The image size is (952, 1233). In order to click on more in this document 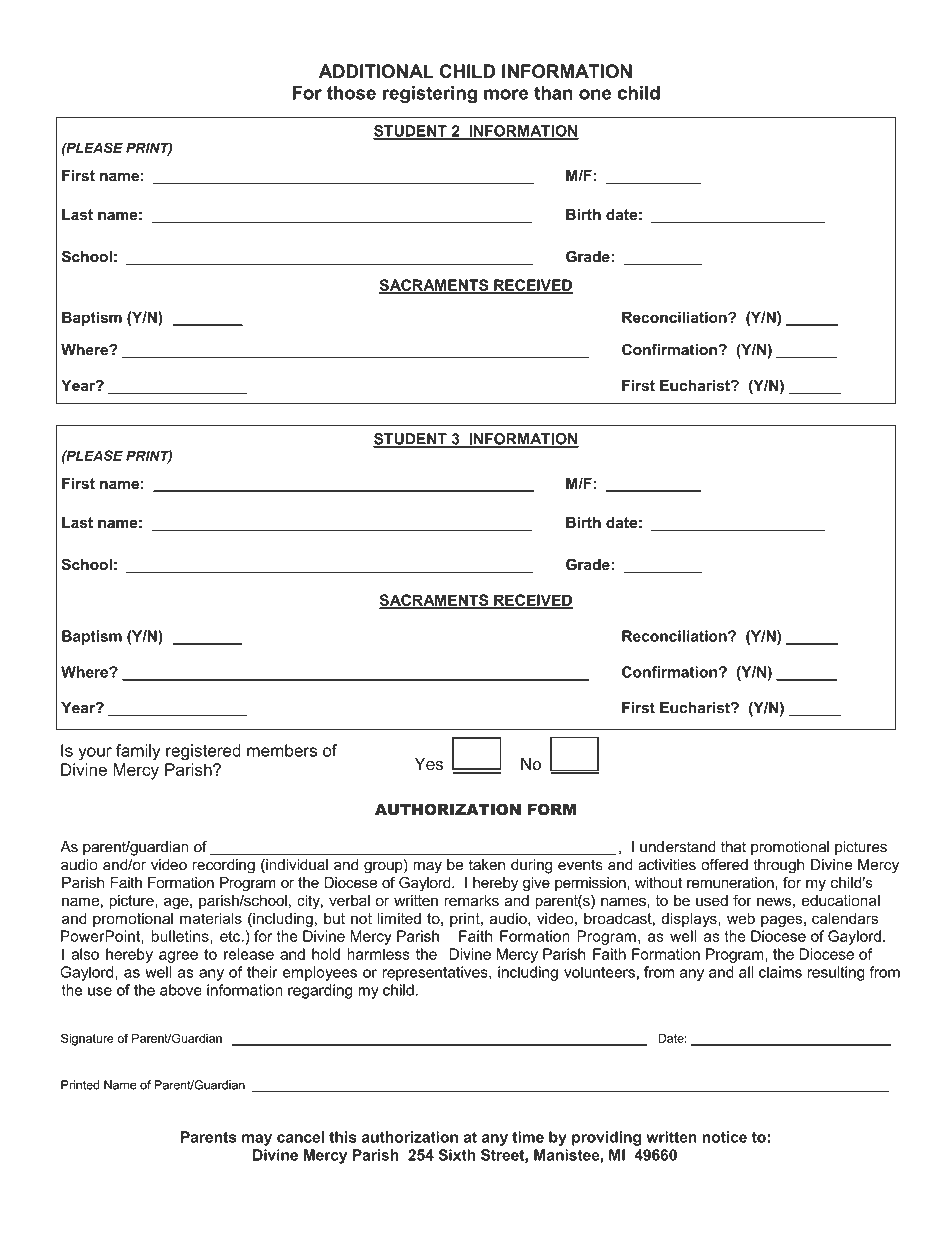, I will do `click(506, 94)`.
